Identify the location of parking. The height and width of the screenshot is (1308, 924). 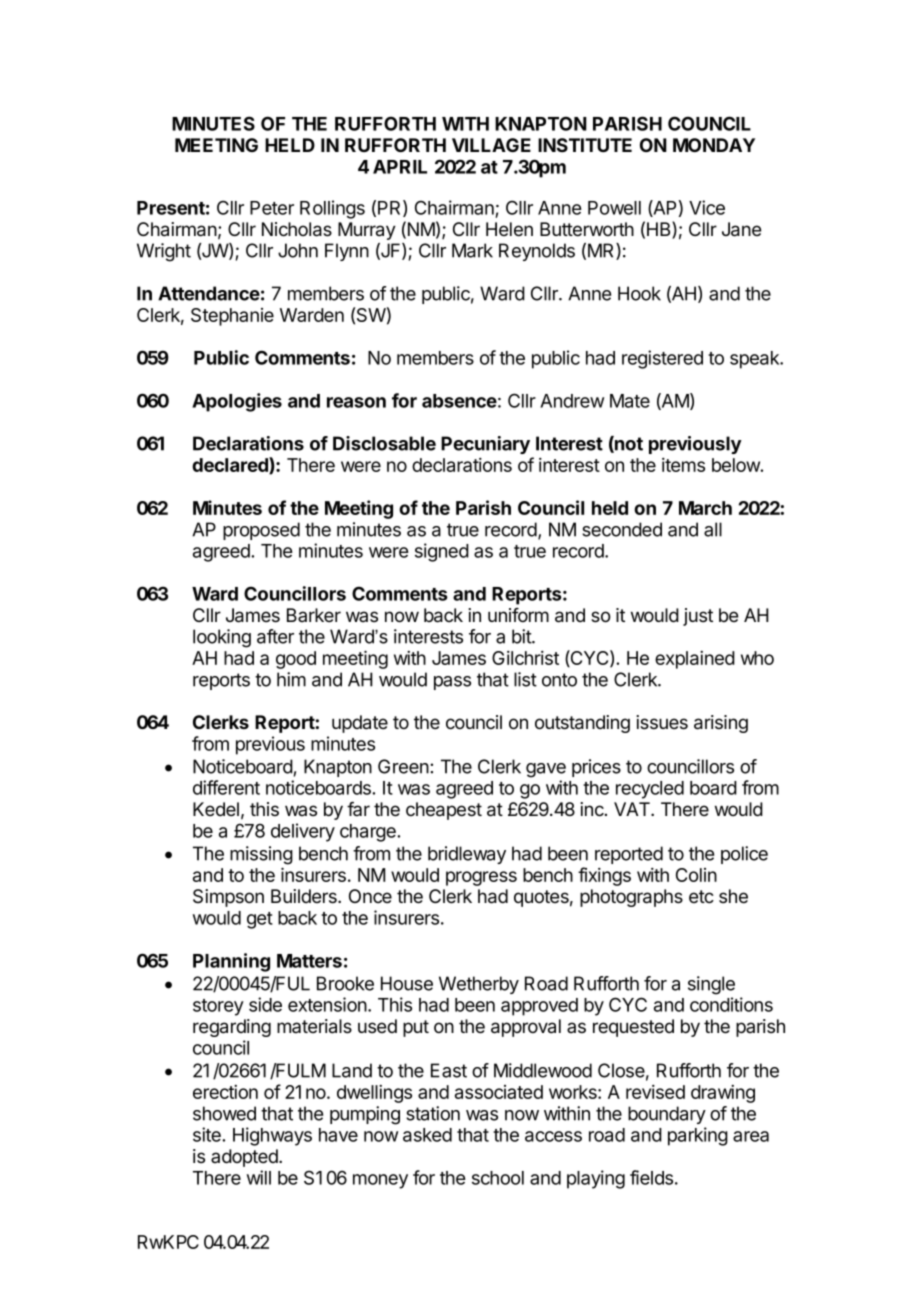
(698, 1136).
